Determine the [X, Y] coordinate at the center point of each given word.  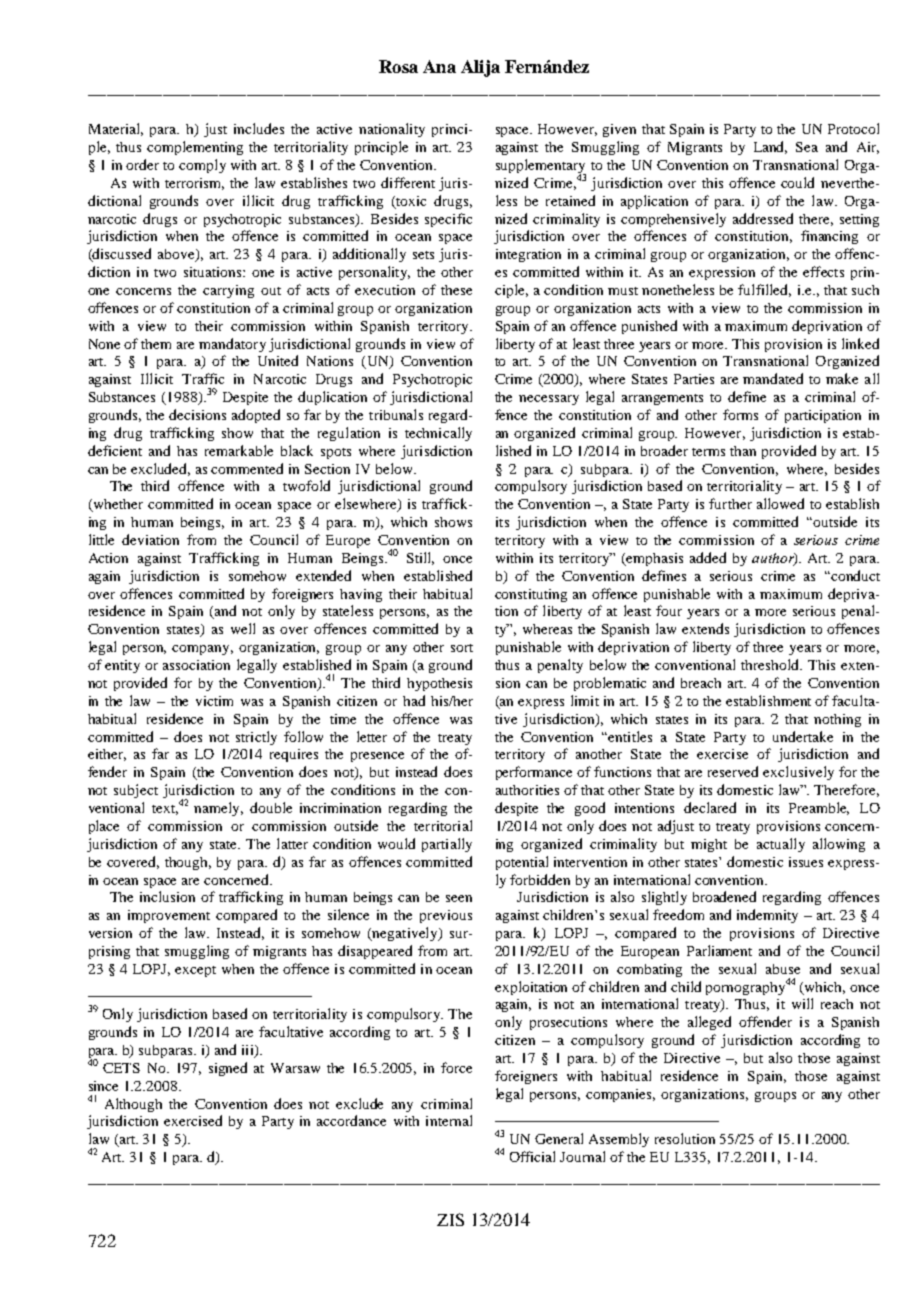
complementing [195, 148]
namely [218, 809]
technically [438, 434]
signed [228, 1069]
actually [781, 845]
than [743, 451]
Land [770, 147]
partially [447, 845]
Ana [439, 66]
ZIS [450, 1219]
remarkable [239, 450]
